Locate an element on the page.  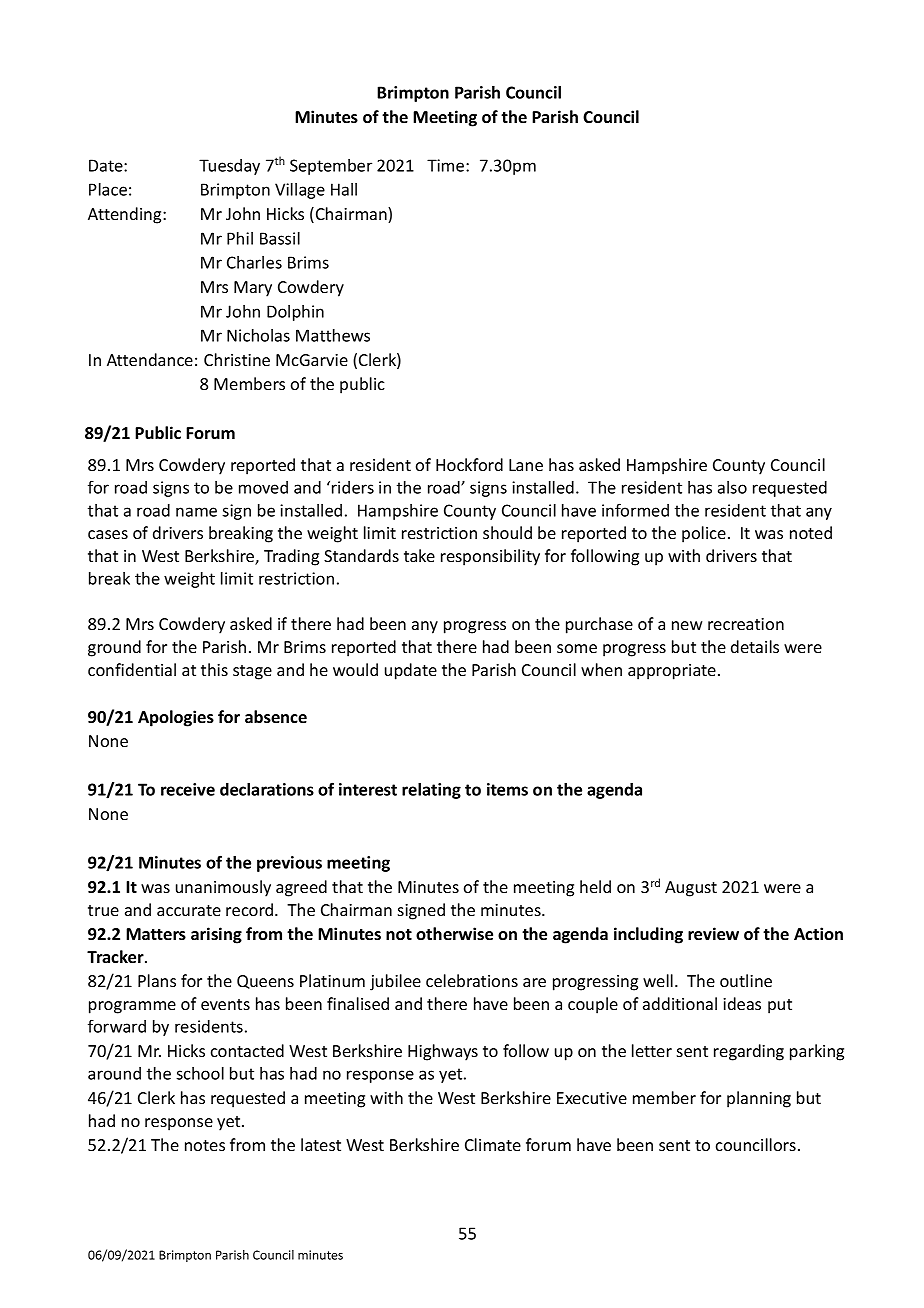
Time is located at coordinates (447, 165).
